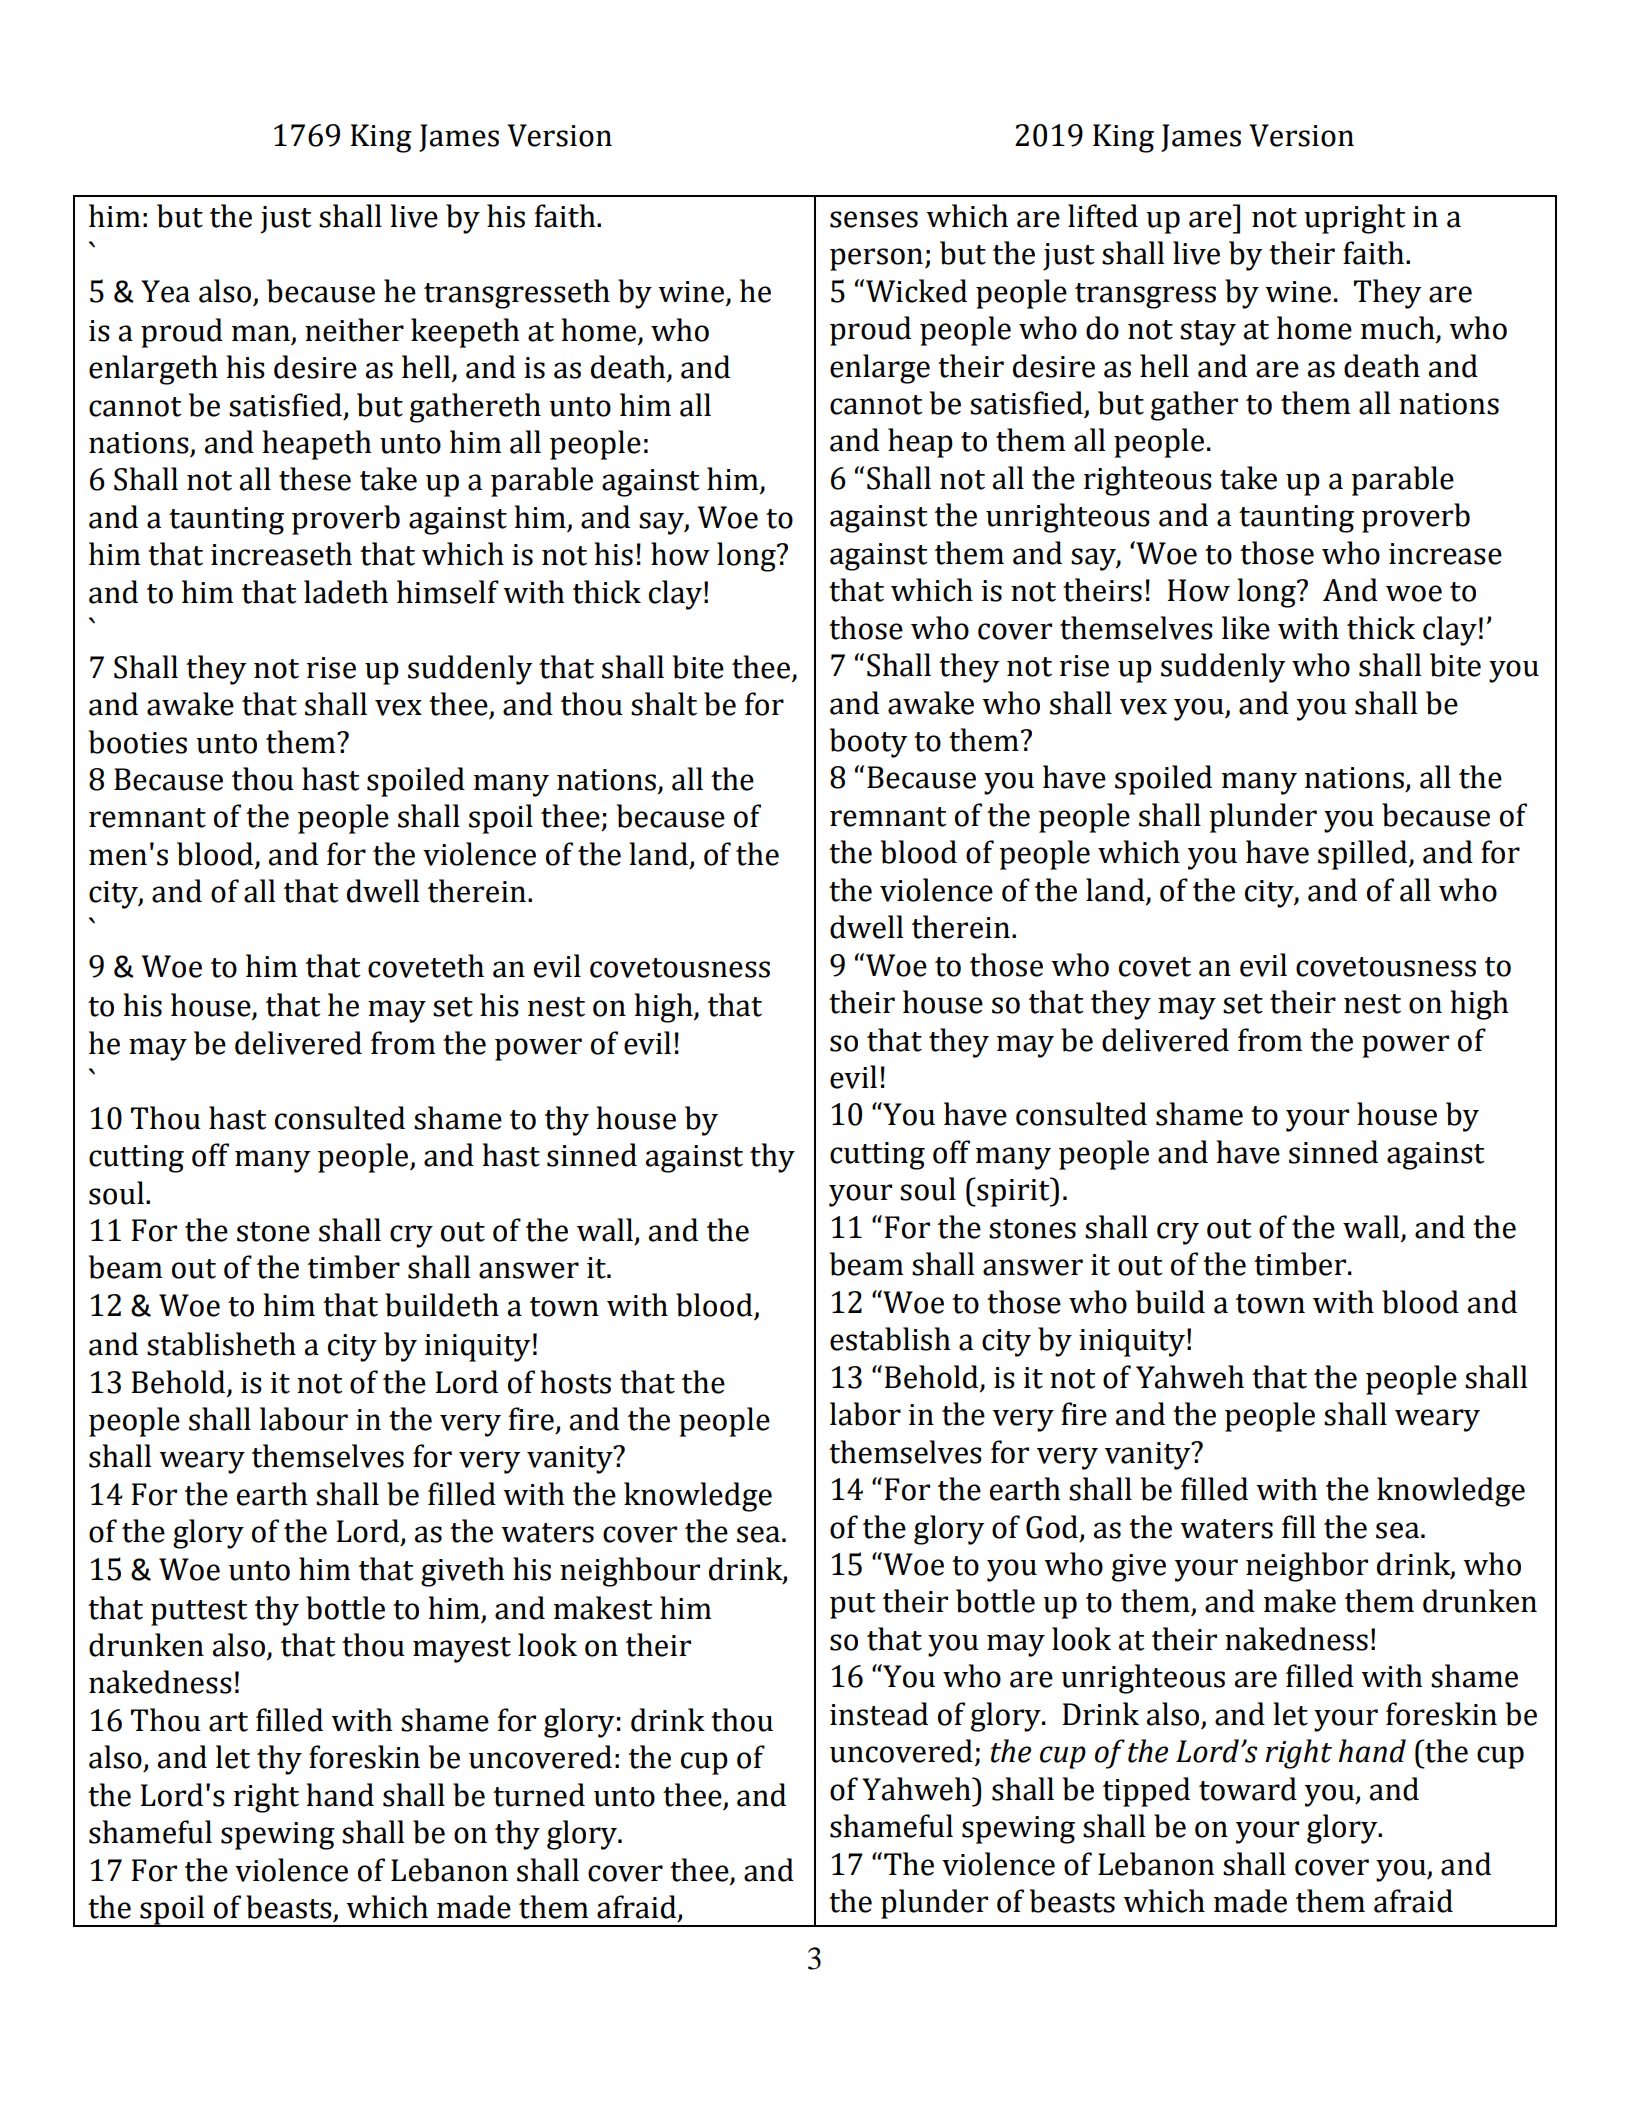  I want to click on stay, so click(1208, 333).
